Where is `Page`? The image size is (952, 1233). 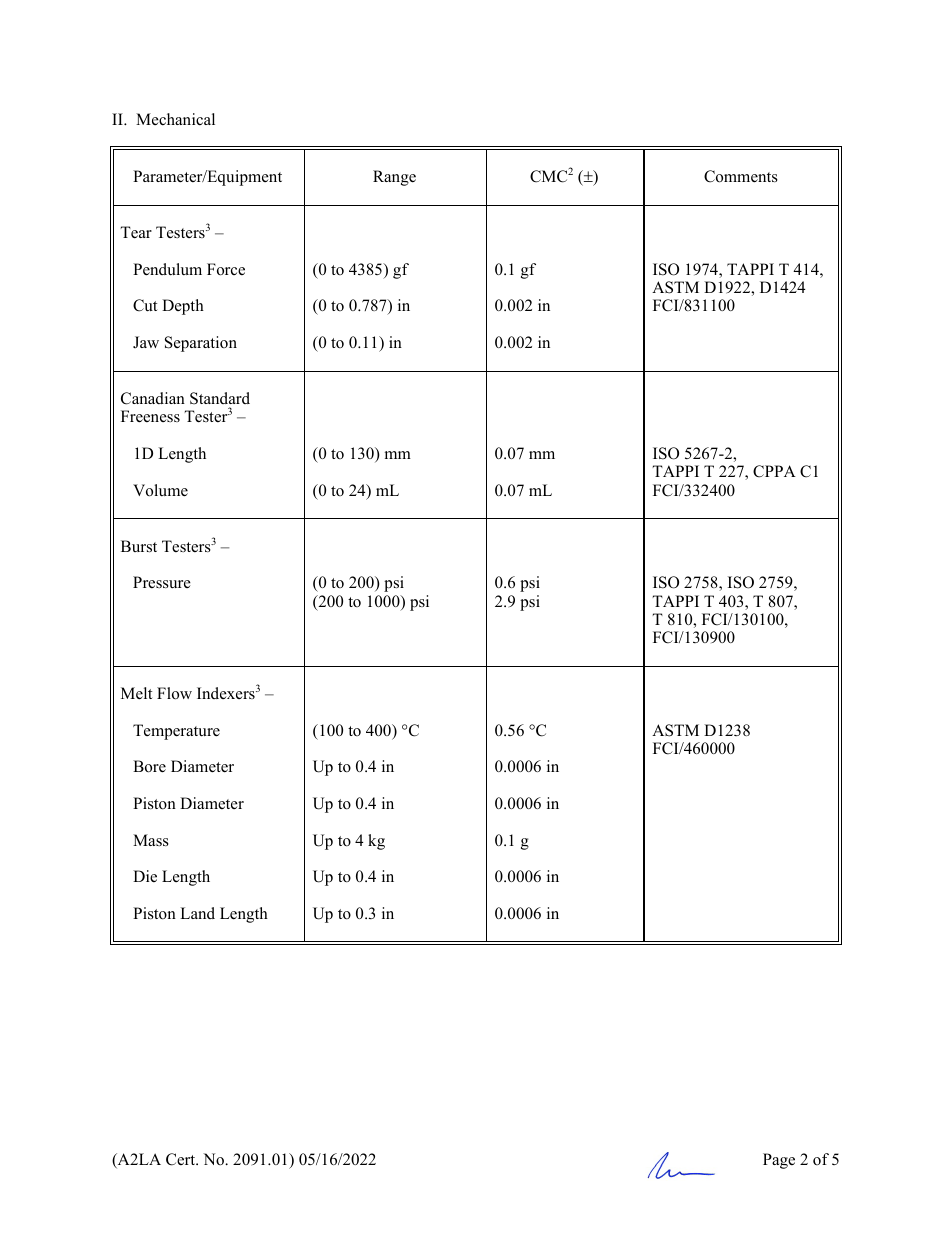
Page is located at coordinates (779, 1161).
